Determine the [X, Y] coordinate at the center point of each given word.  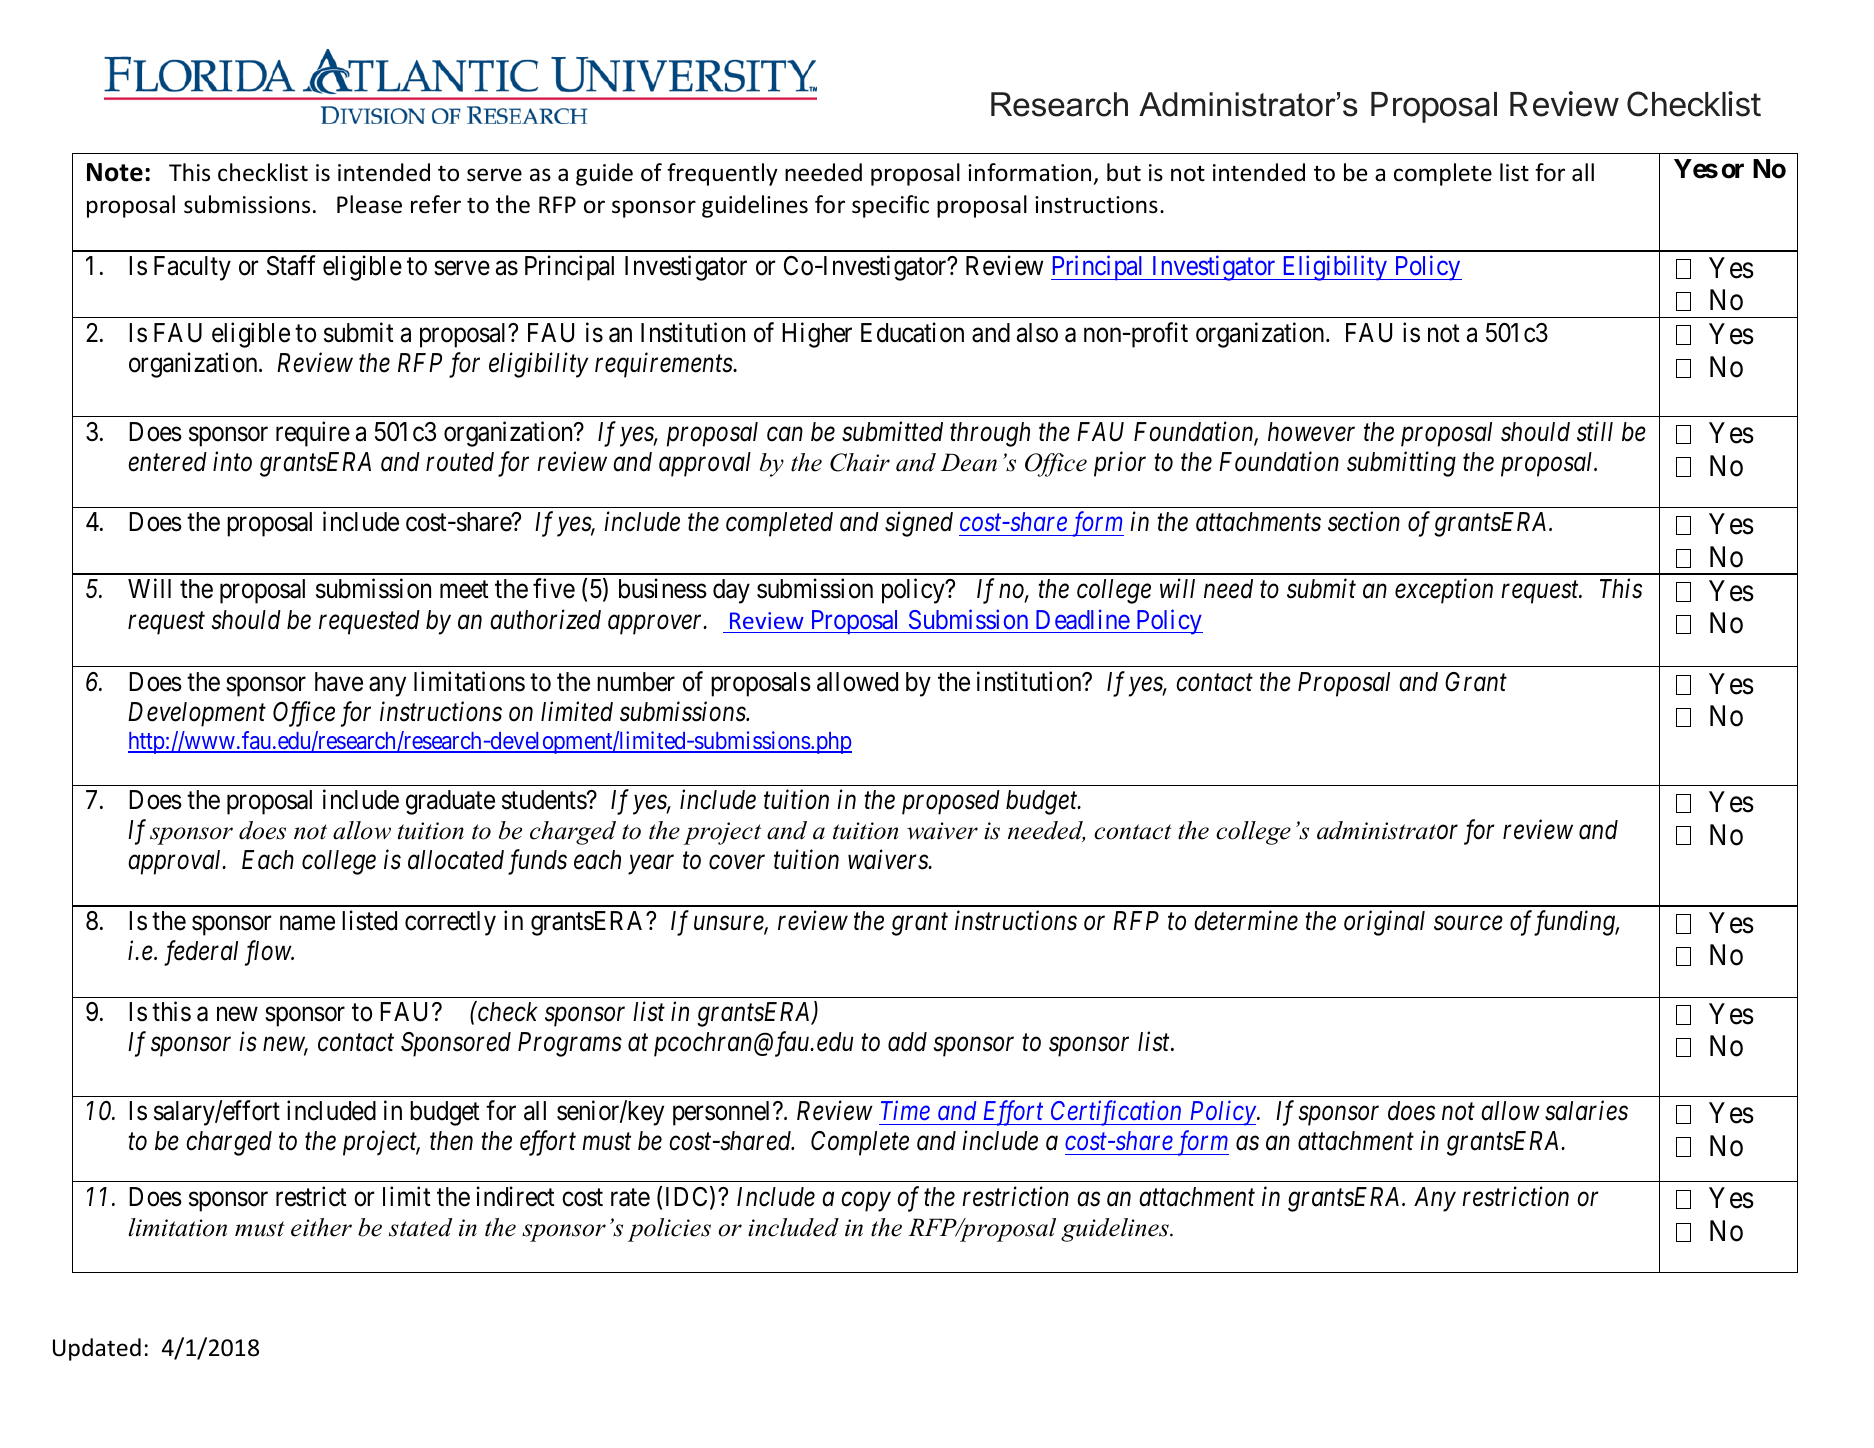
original [1384, 923]
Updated [97, 1349]
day [731, 591]
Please [369, 204]
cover [737, 863]
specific [890, 206]
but [1124, 172]
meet [464, 590]
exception [1444, 591]
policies [669, 1230]
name [307, 923]
